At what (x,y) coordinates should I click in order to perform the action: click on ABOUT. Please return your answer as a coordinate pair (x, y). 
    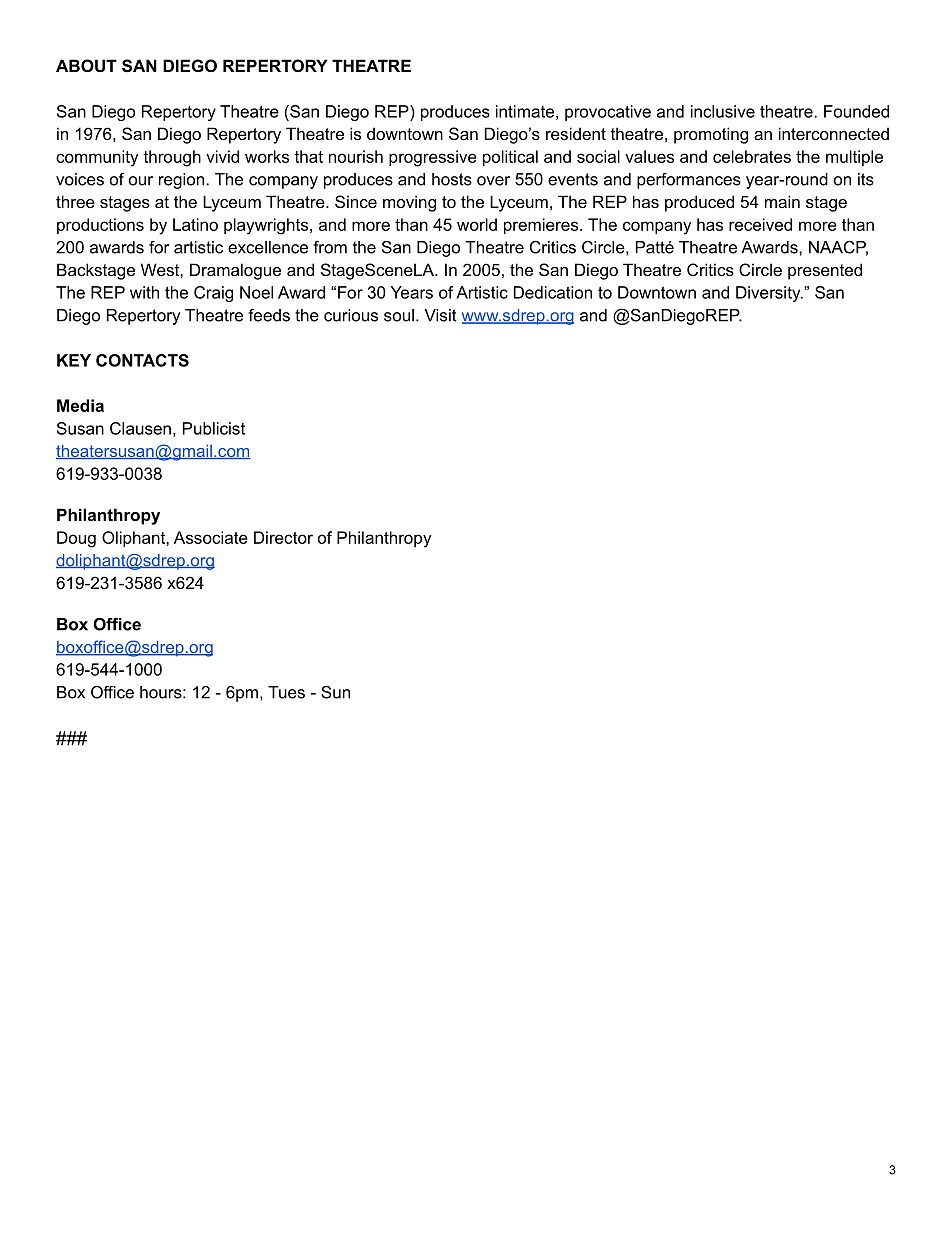
    Looking at the image, I should click on (86, 65).
